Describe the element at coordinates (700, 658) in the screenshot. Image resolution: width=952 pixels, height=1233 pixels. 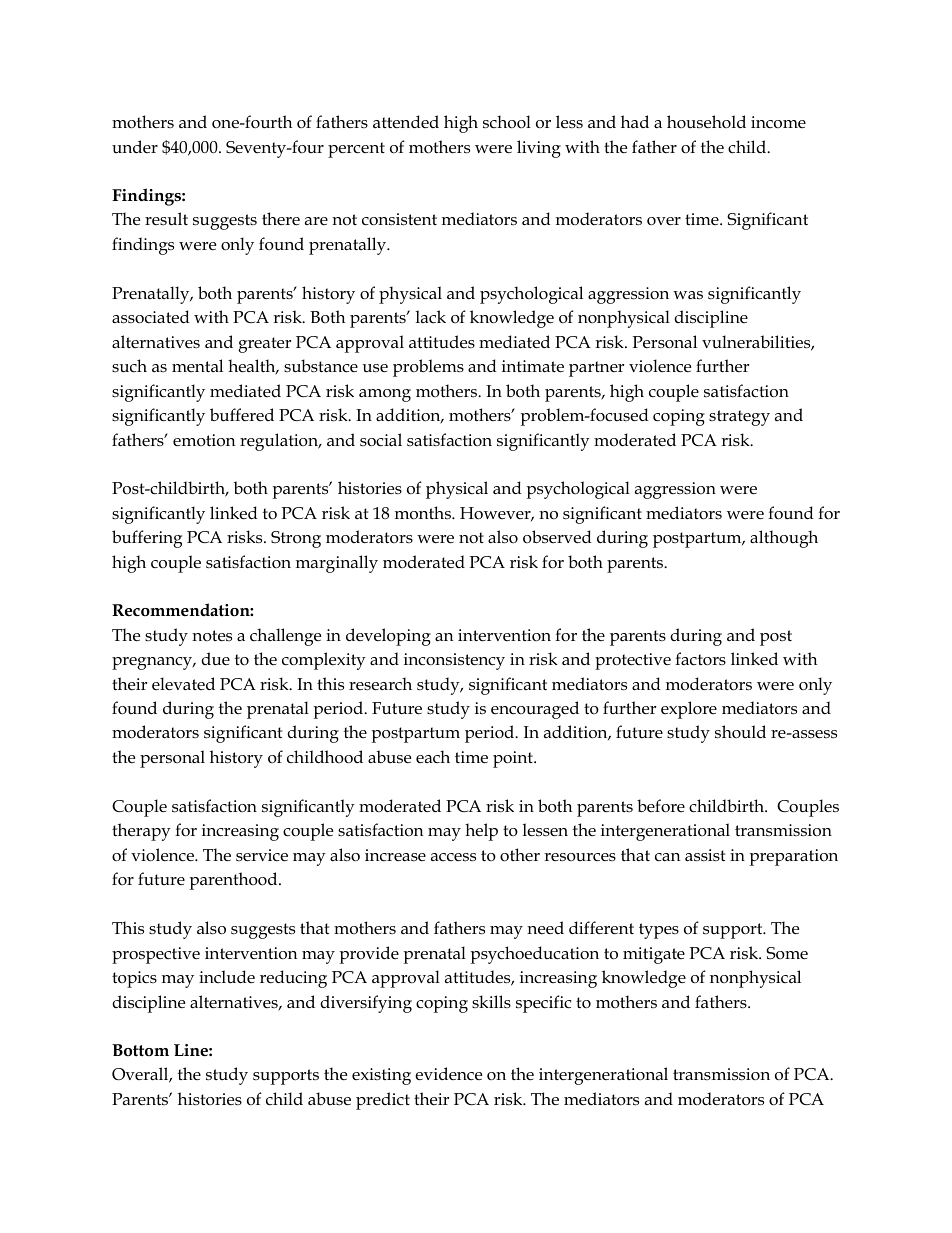
I see `factors` at that location.
